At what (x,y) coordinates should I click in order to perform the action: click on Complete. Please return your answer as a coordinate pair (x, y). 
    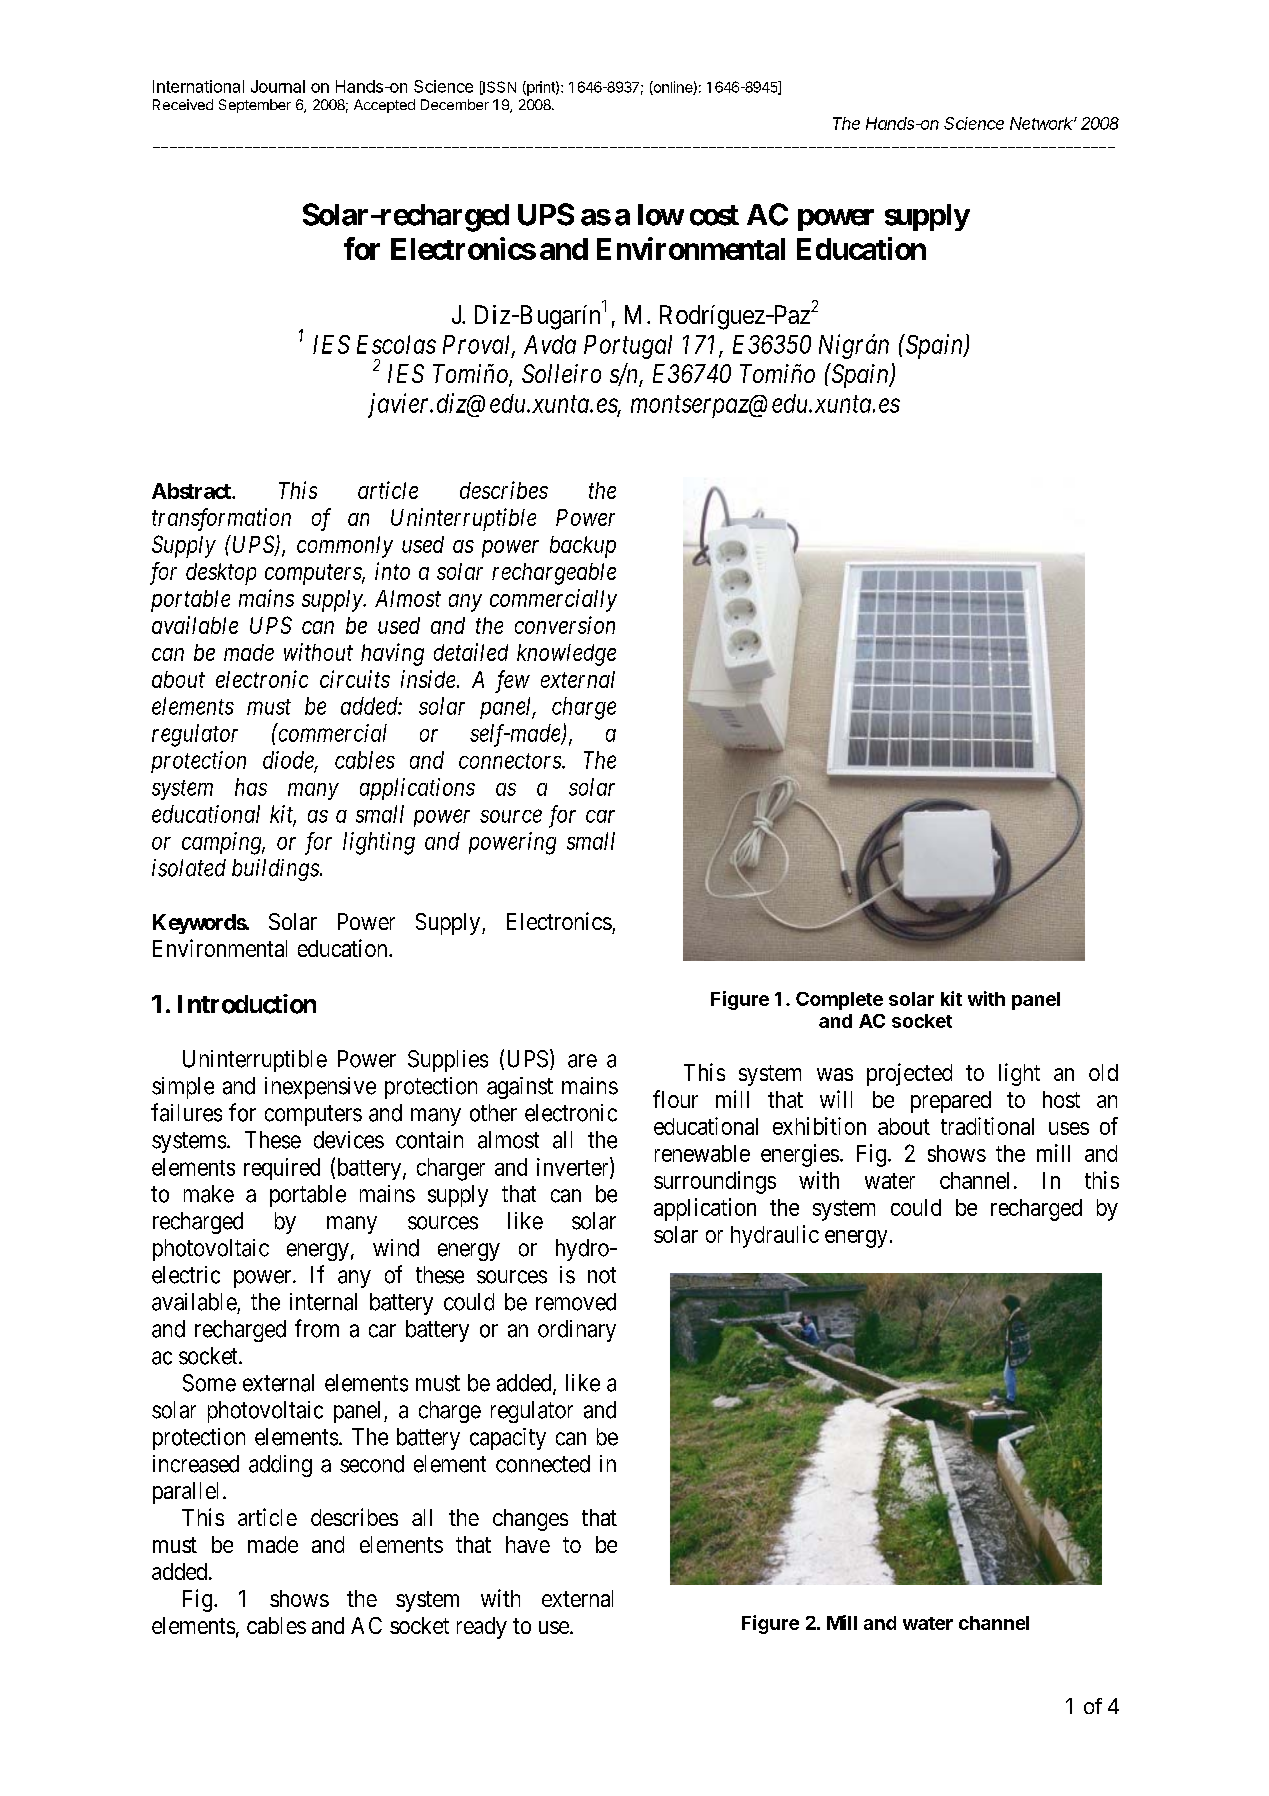
    Looking at the image, I should click on (839, 1001).
